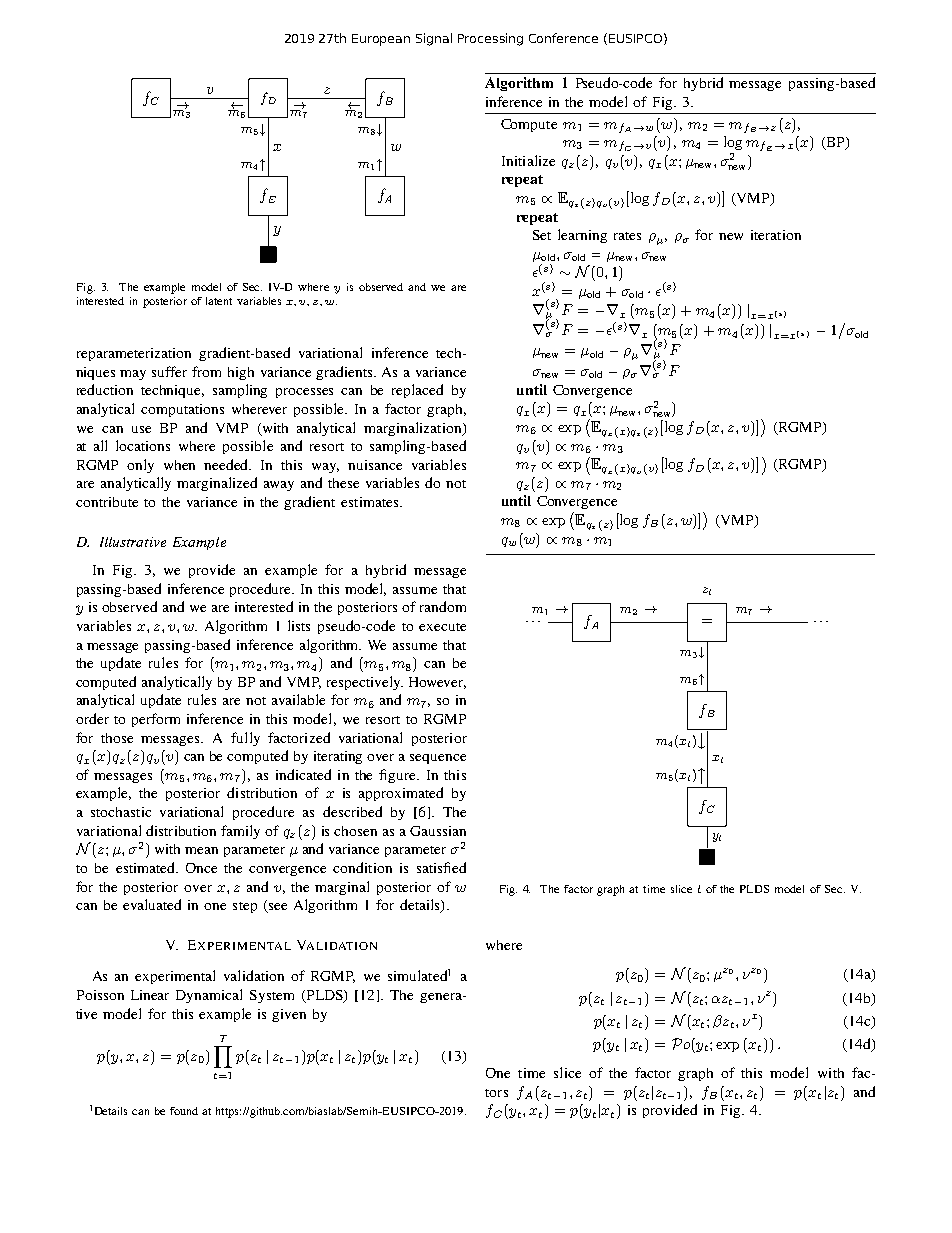  I want to click on sequence, so click(438, 759).
